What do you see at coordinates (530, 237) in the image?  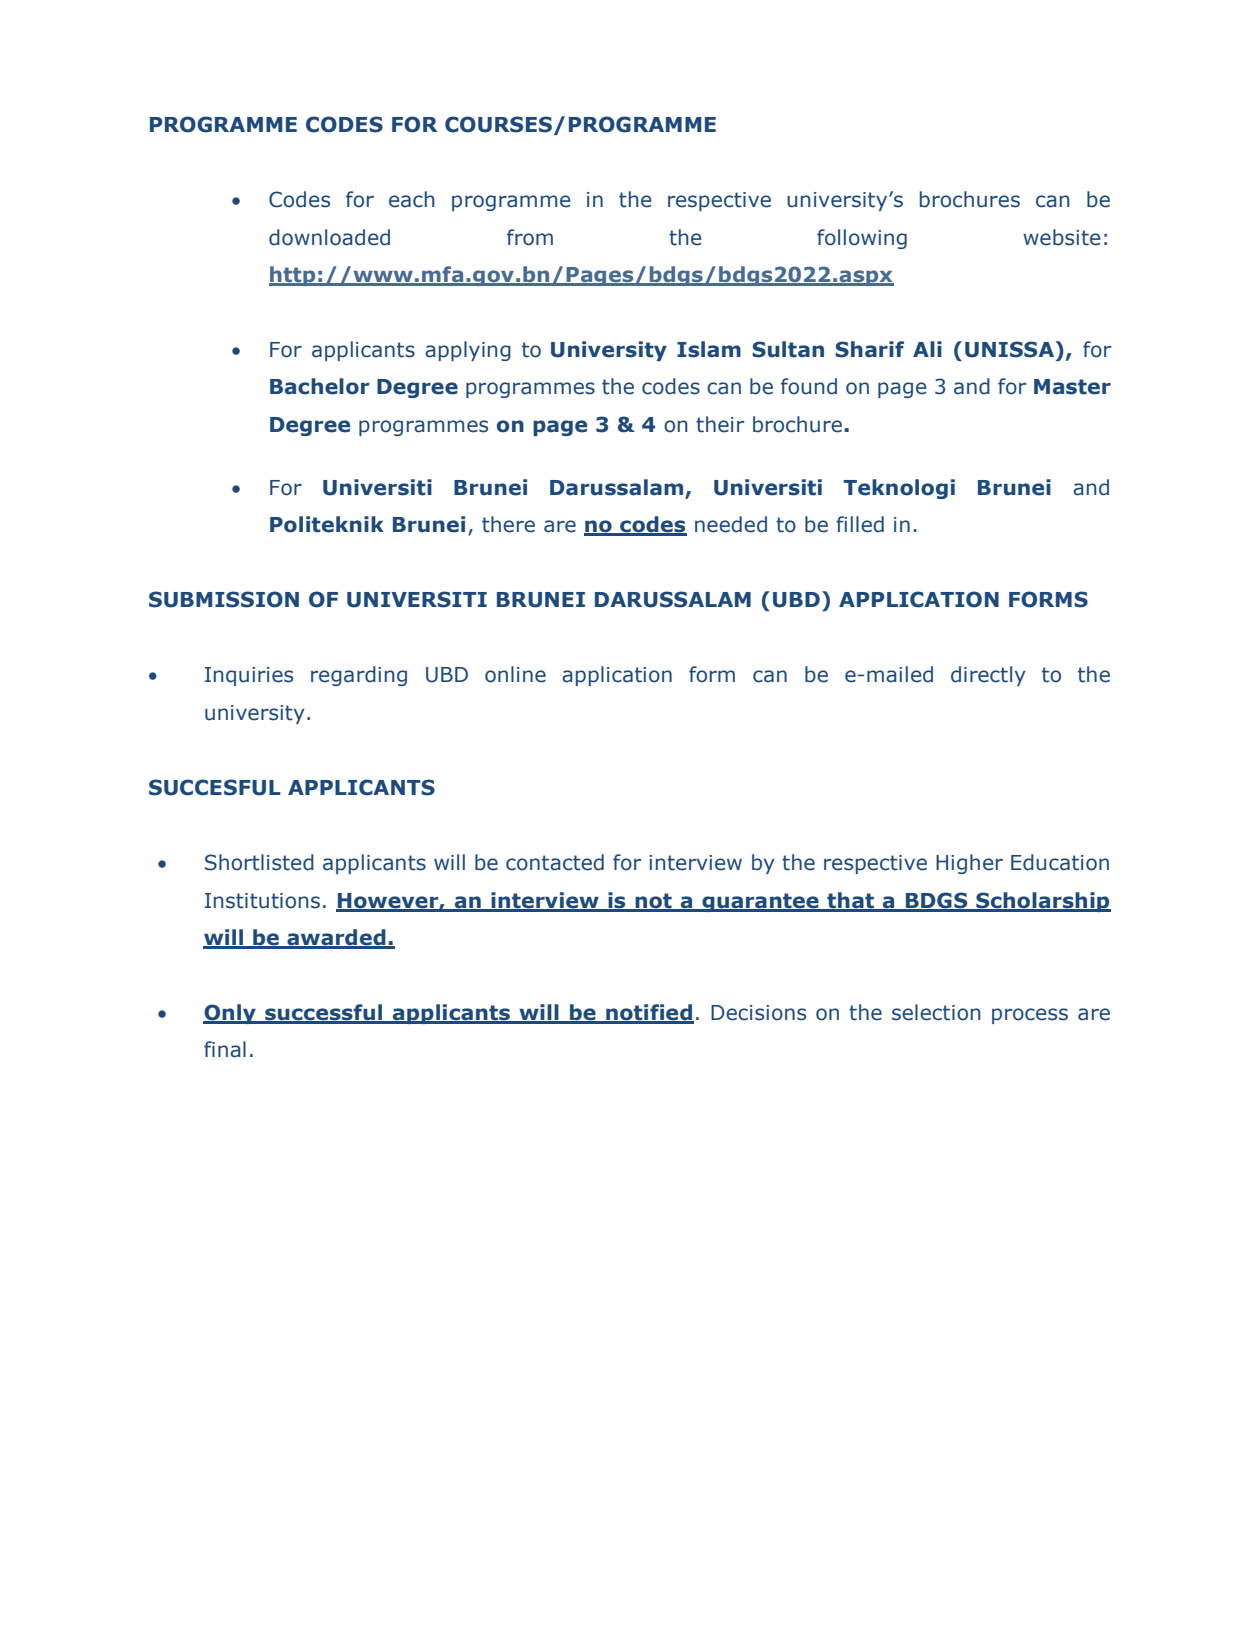 I see `from` at bounding box center [530, 237].
